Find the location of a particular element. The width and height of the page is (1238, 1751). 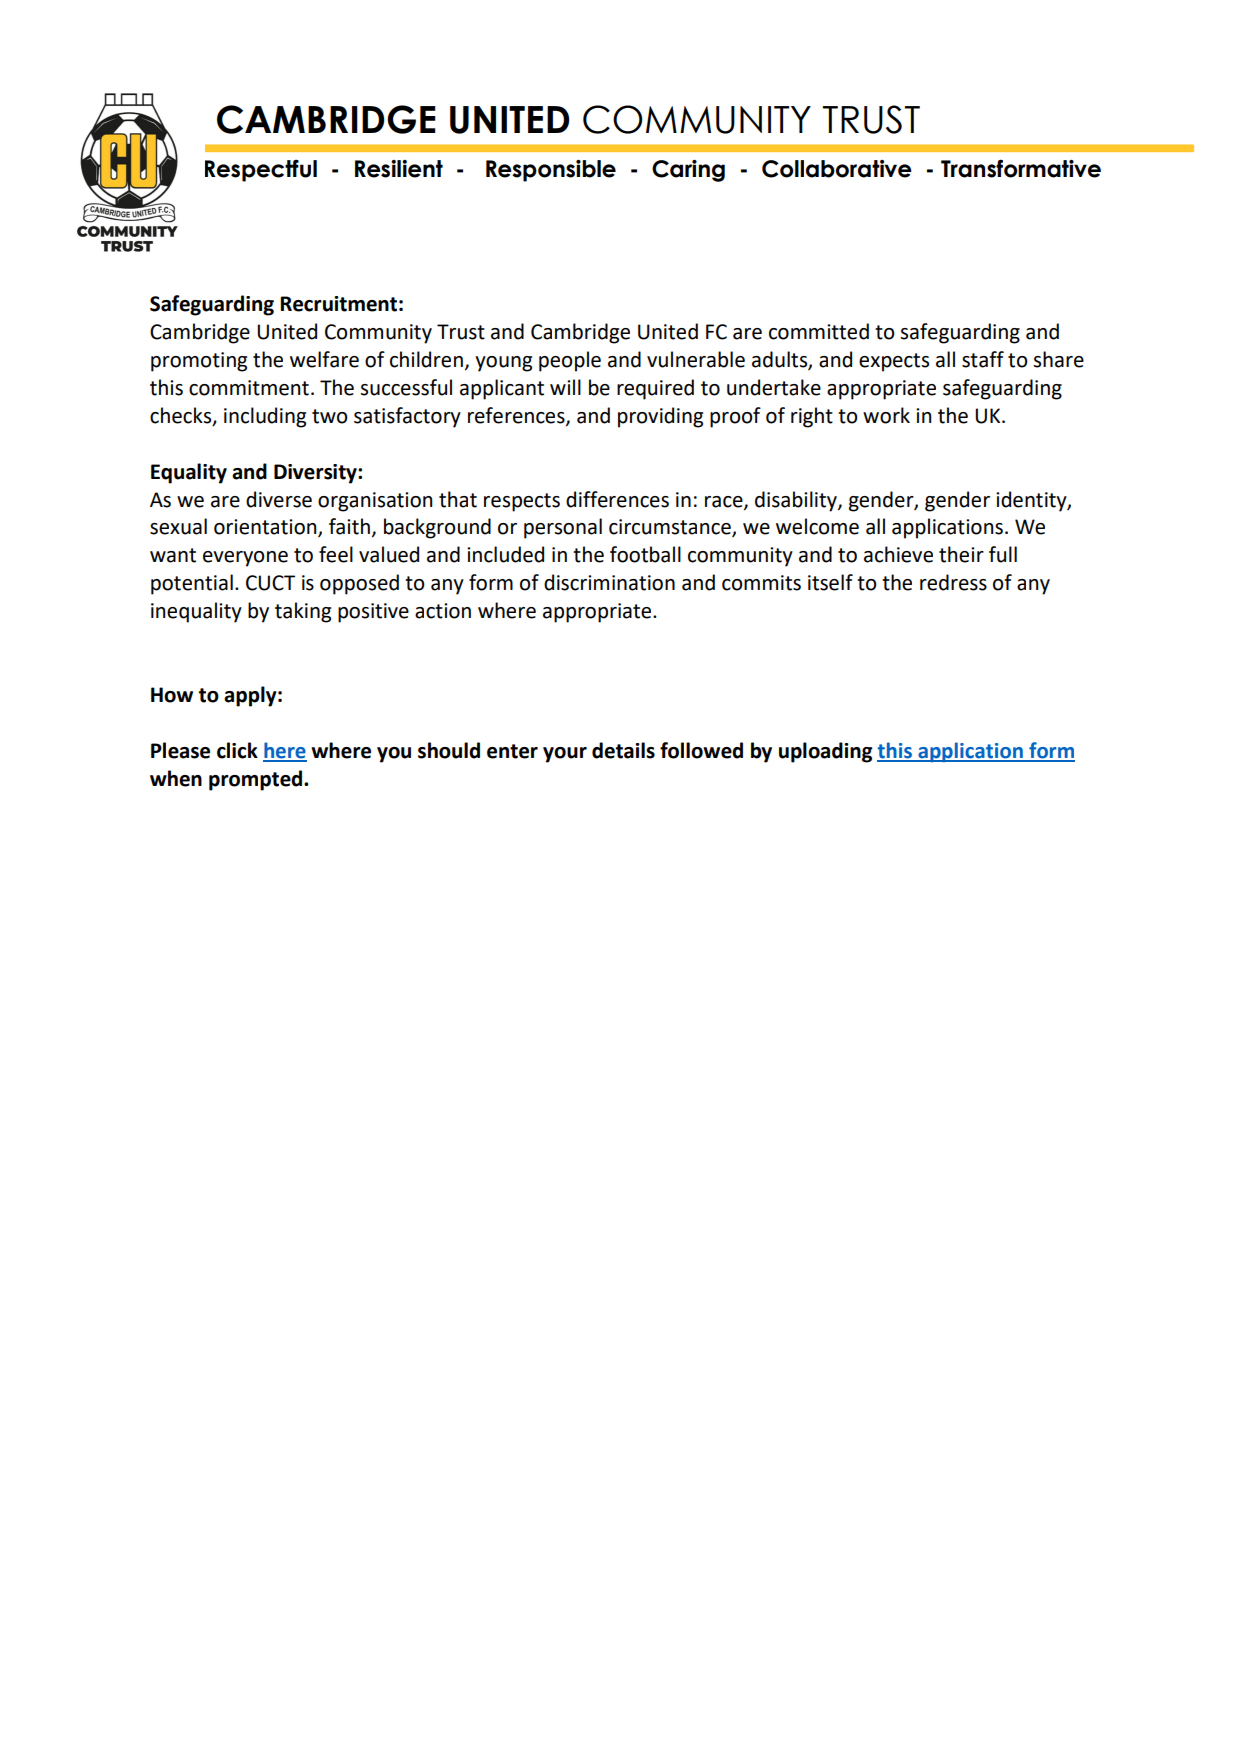

details is located at coordinates (623, 750).
